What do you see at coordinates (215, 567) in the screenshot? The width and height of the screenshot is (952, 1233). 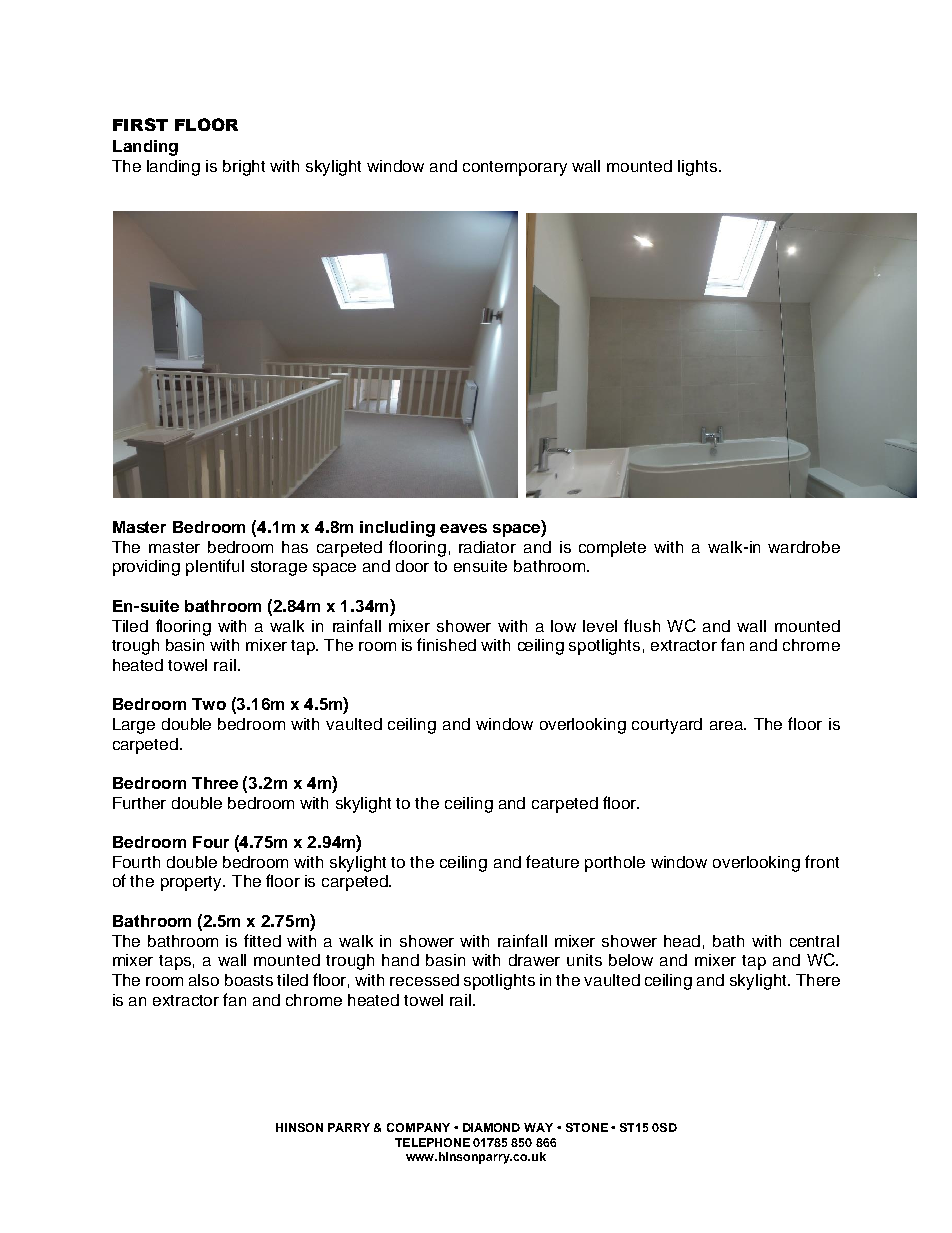 I see `plentiful` at bounding box center [215, 567].
